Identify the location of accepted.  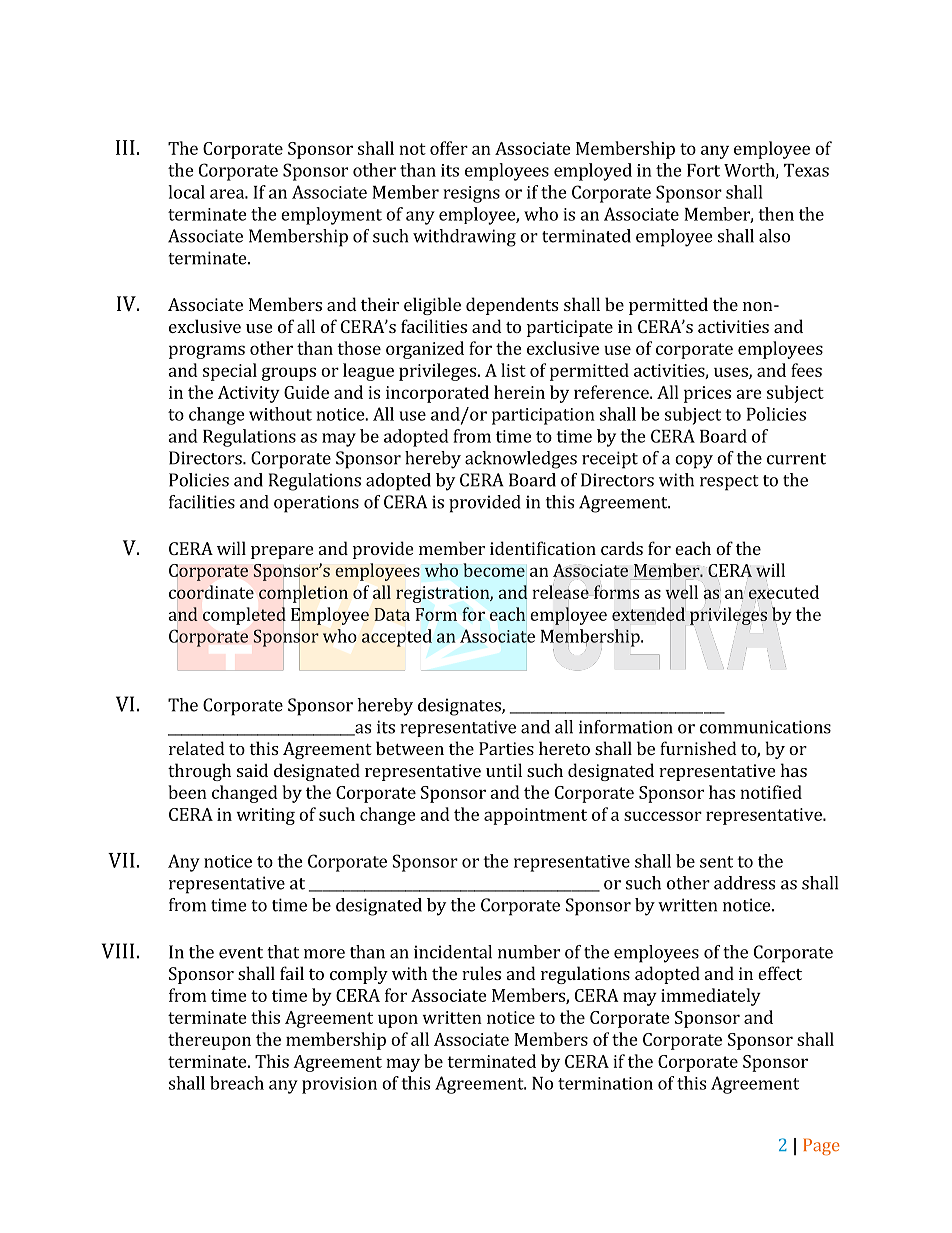
(397, 638).
